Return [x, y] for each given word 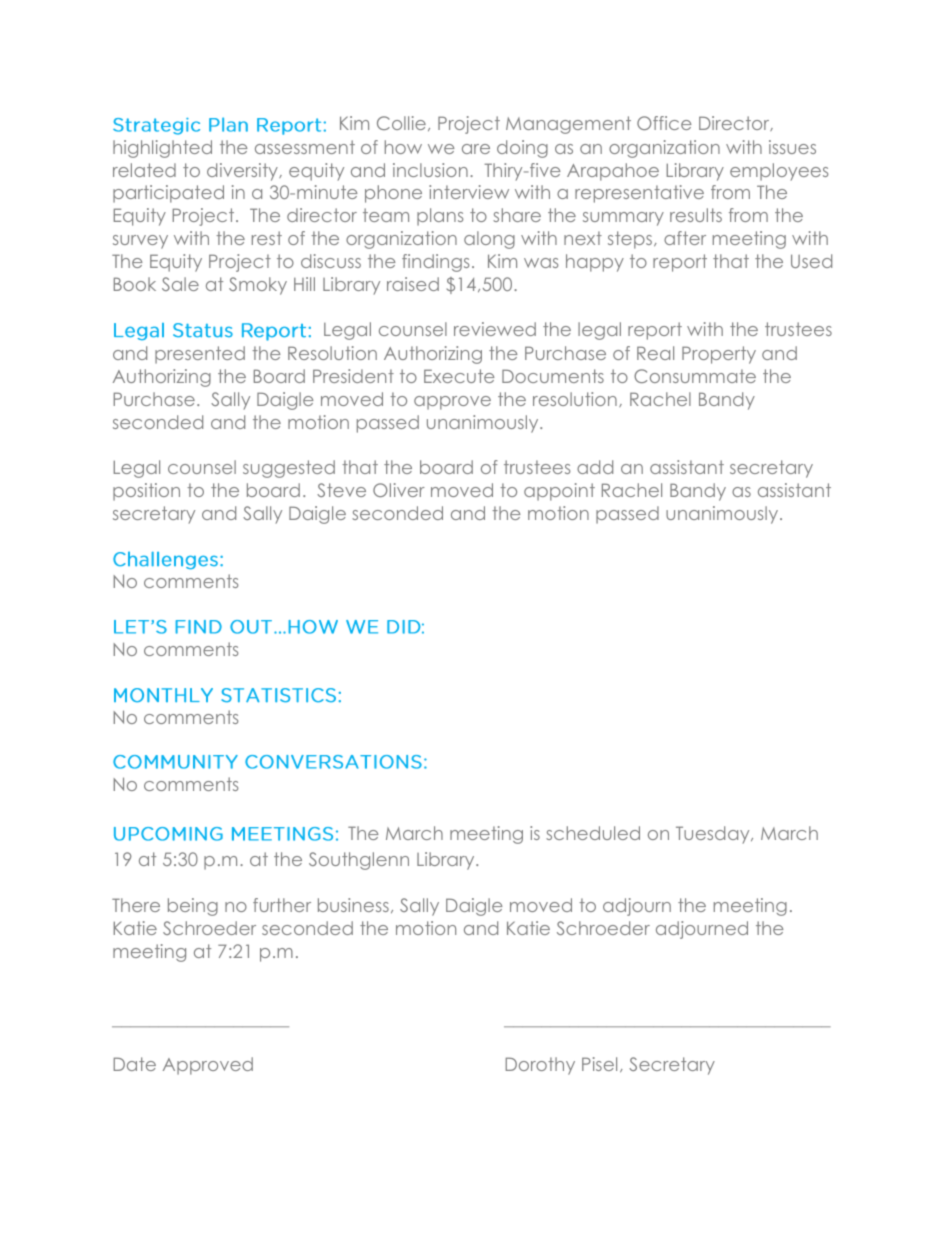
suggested [289, 469]
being [193, 907]
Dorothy [540, 1066]
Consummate [695, 376]
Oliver [399, 490]
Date [135, 1064]
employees [779, 172]
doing [522, 149]
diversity [243, 172]
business [353, 905]
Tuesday [714, 835]
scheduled [593, 833]
